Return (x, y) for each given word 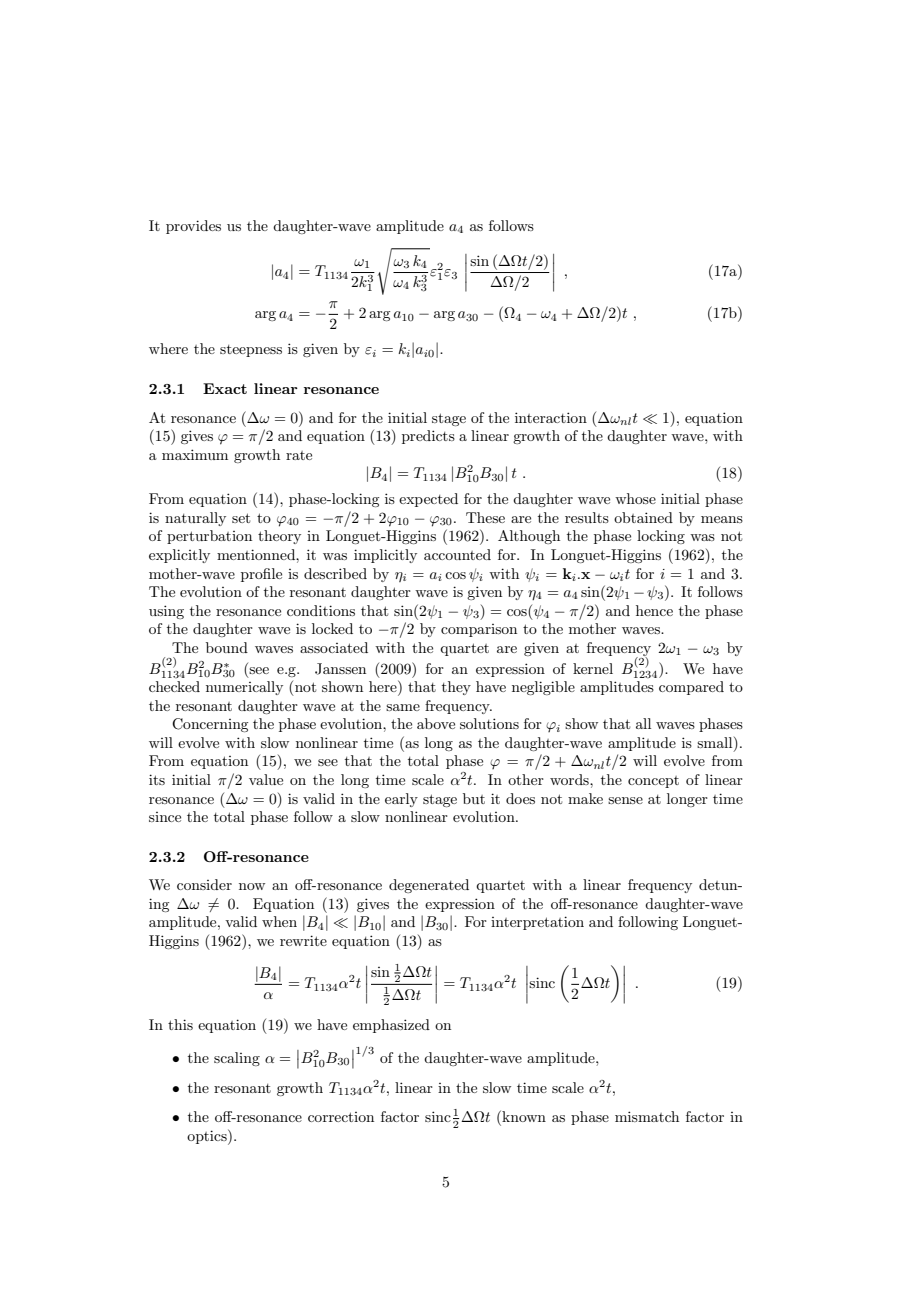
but (474, 798)
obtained (643, 517)
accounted (457, 554)
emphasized (391, 1026)
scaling (237, 1059)
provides (193, 227)
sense (625, 800)
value (266, 779)
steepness (251, 351)
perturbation (209, 537)
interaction (551, 417)
